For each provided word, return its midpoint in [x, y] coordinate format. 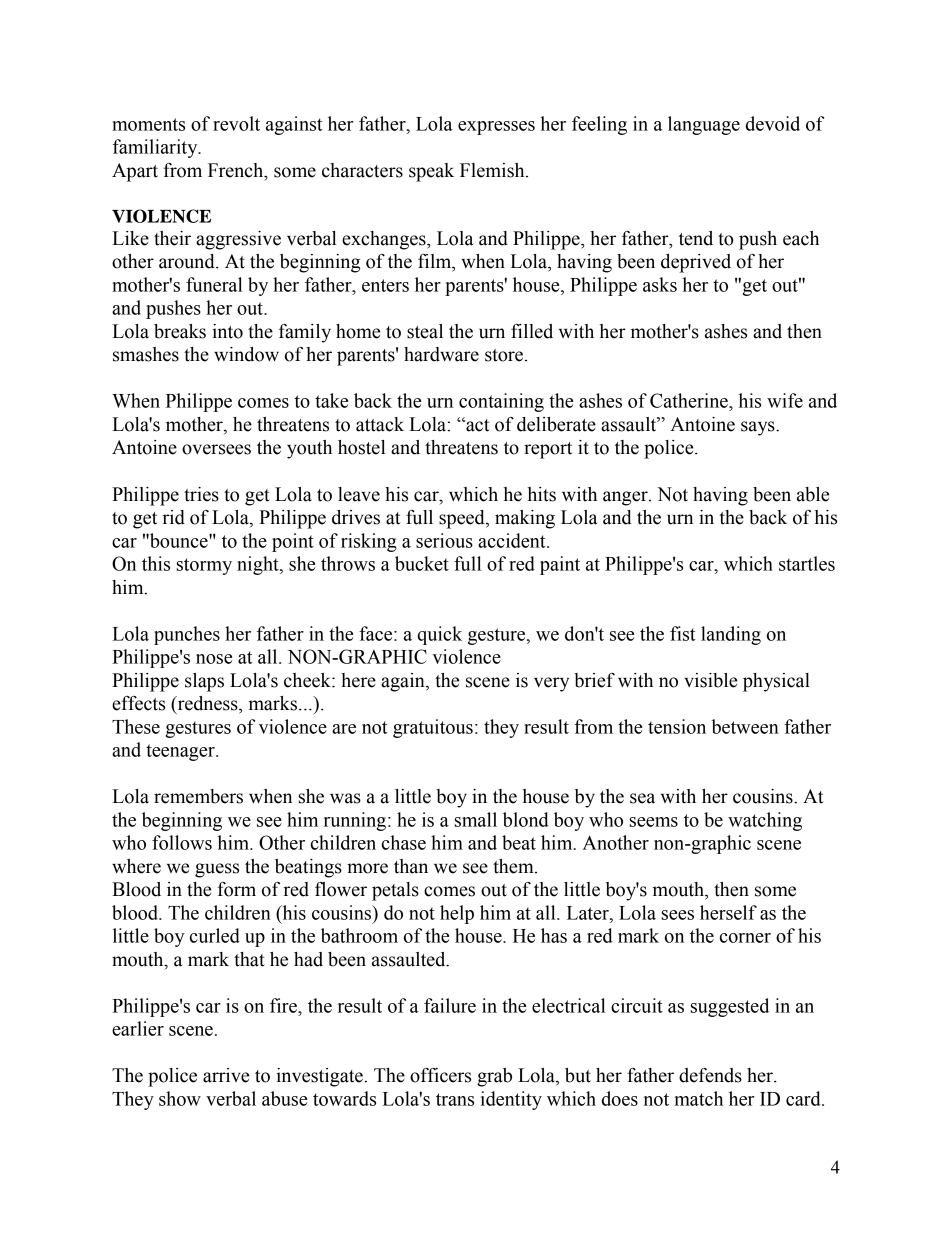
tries [201, 494]
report [548, 450]
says [759, 428]
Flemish [493, 170]
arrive [226, 1075]
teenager [181, 752]
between [745, 726]
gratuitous [433, 728]
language [704, 125]
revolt [236, 123]
